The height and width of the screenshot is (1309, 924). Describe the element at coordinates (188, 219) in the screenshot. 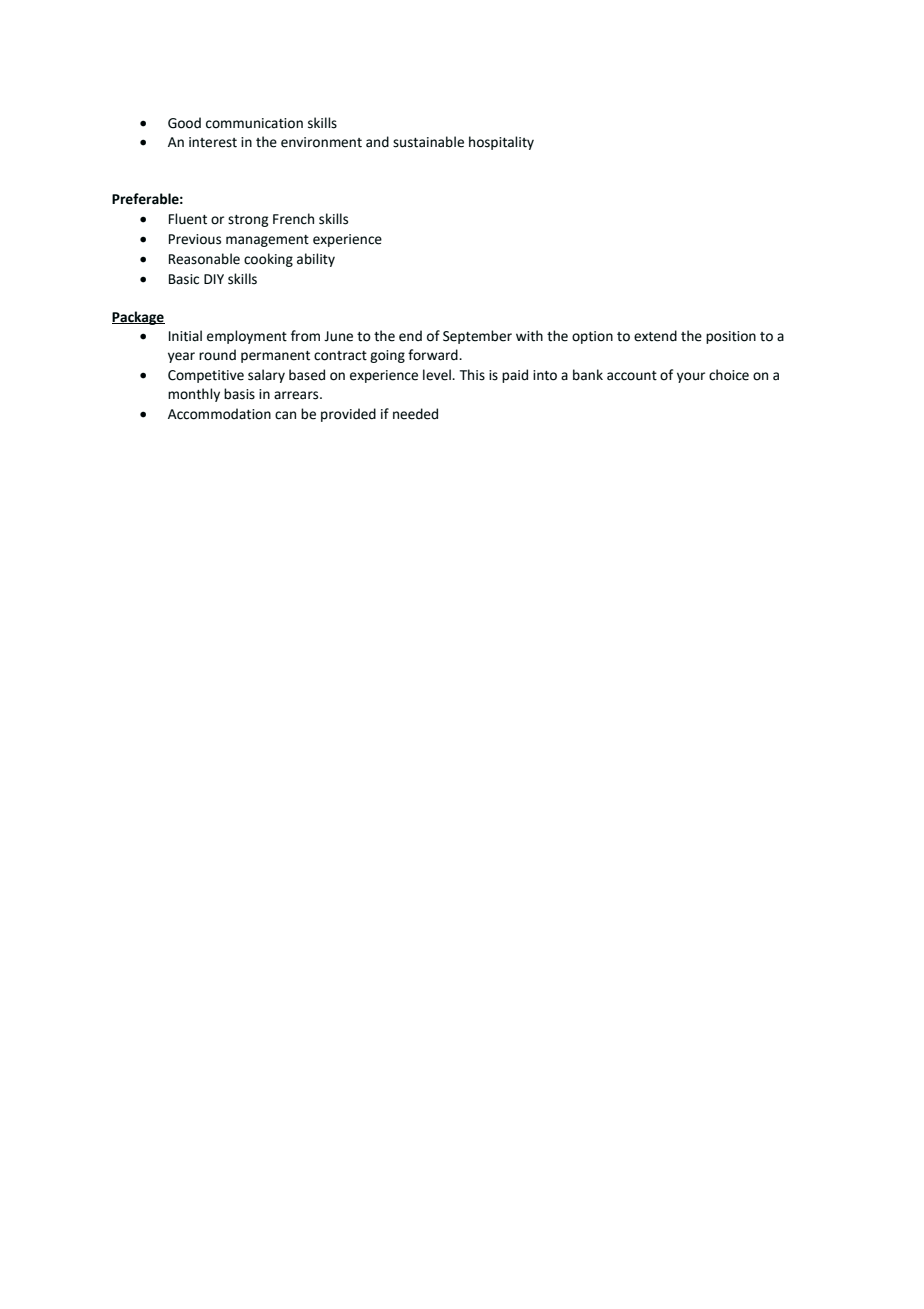

I see `Fluent` at that location.
